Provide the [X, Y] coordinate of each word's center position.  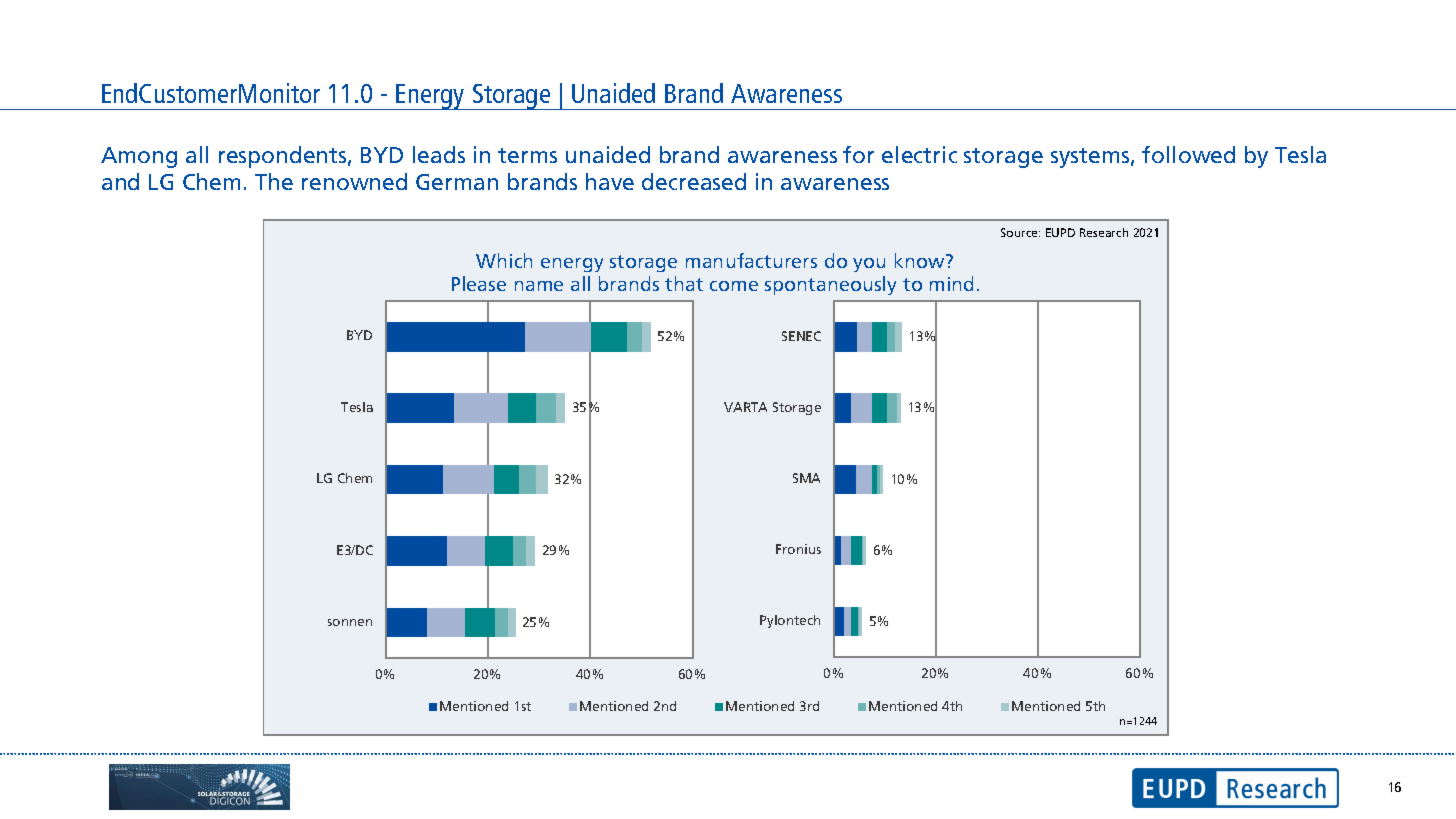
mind [951, 283]
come [734, 286]
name [539, 286]
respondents [284, 157]
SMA [806, 478]
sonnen [350, 622]
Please [479, 283]
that [684, 283]
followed [1188, 154]
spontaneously [830, 285]
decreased [694, 181]
